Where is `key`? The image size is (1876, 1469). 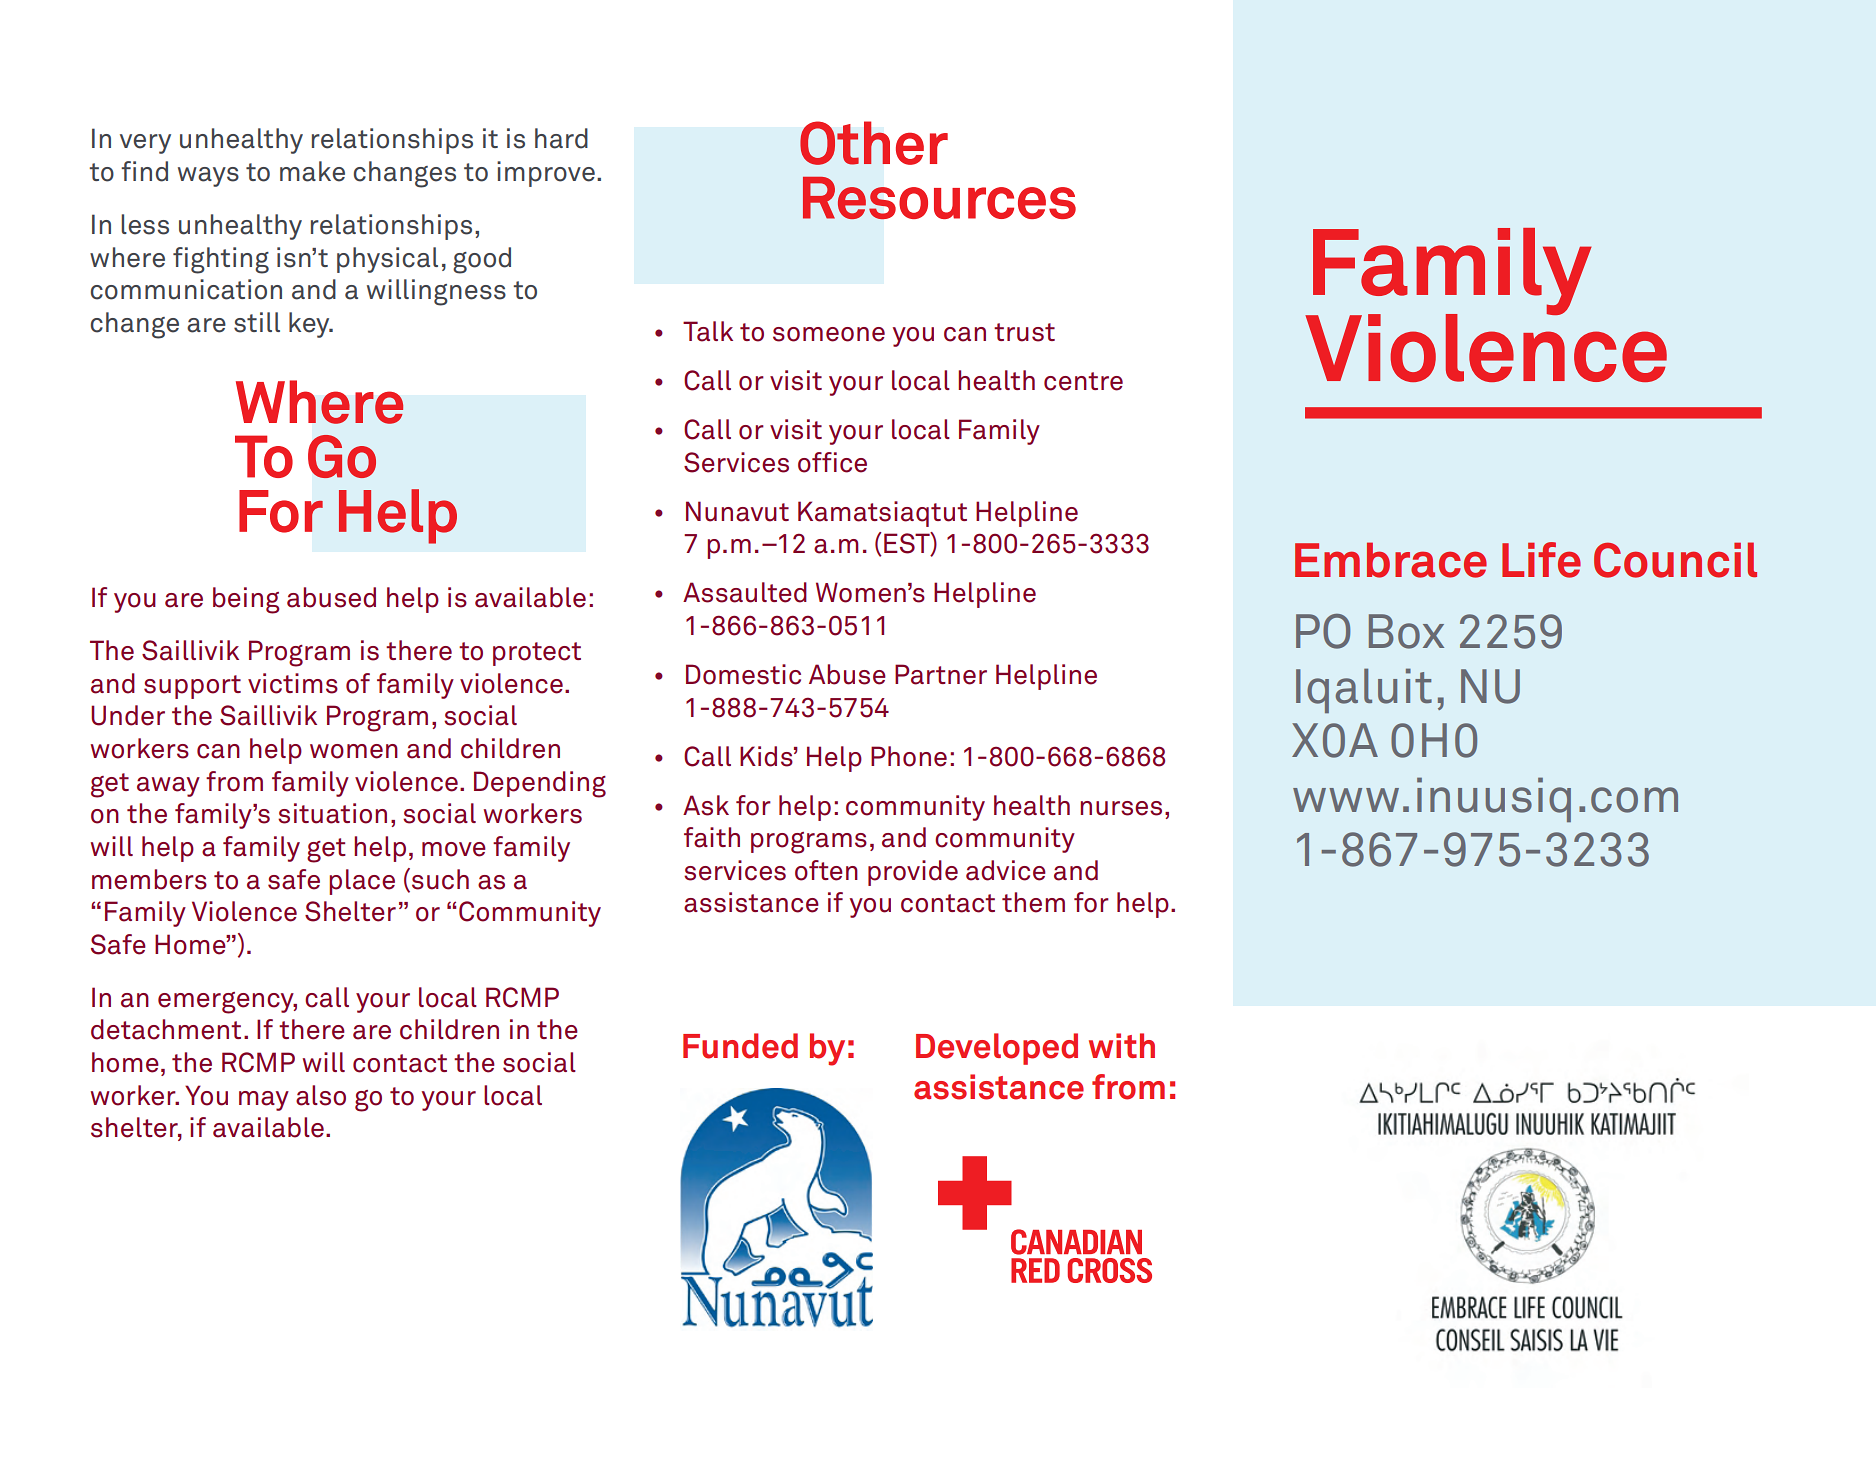 key is located at coordinates (310, 325).
